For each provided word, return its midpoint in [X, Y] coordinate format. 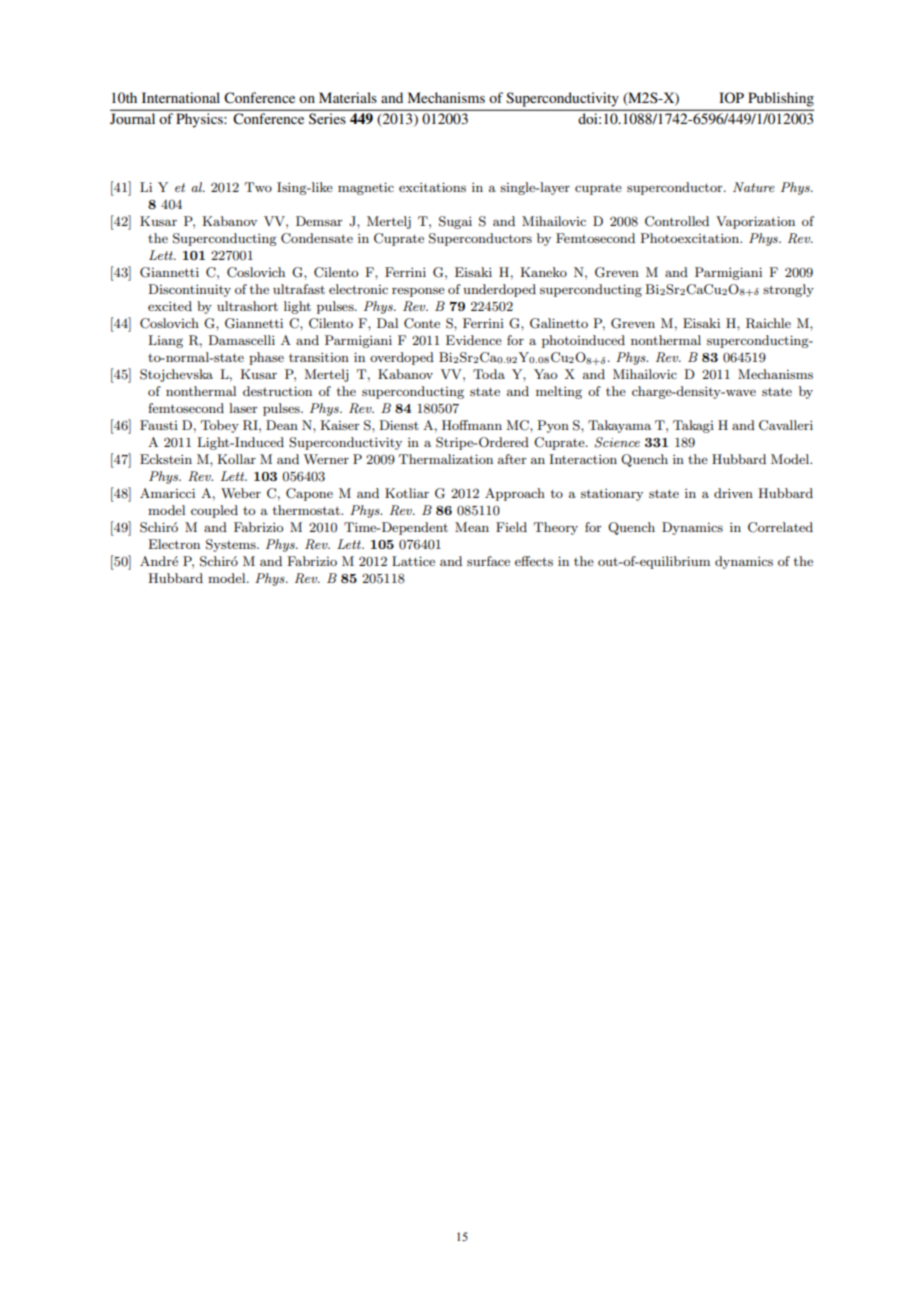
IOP [731, 97]
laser [243, 408]
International [181, 97]
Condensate [317, 238]
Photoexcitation [691, 238]
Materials [348, 97]
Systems [232, 545]
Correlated [780, 527]
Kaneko [543, 272]
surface [488, 561]
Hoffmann [472, 425]
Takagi [693, 426]
